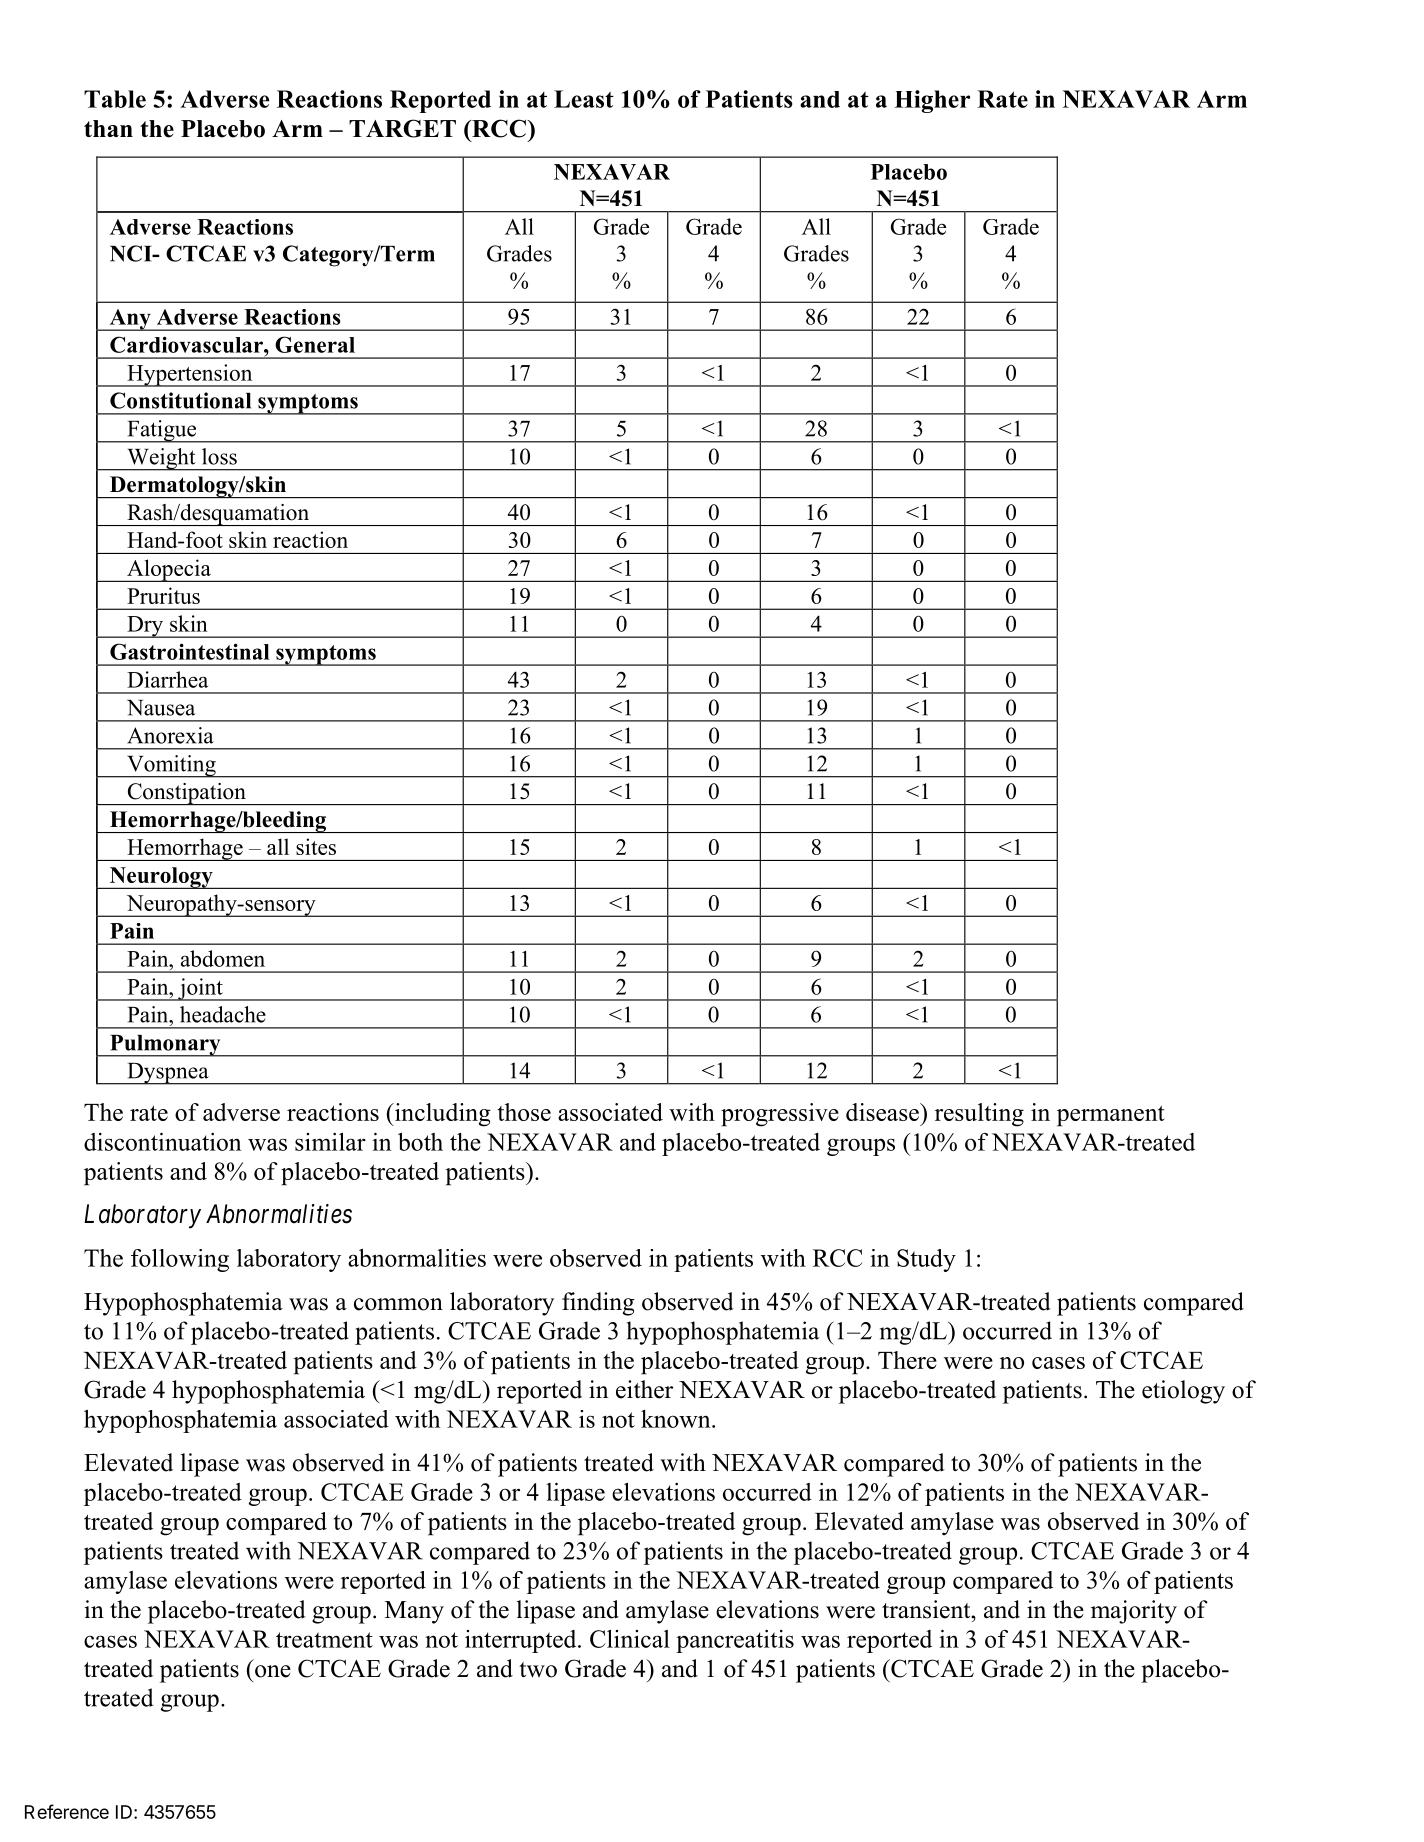  Describe the element at coordinates (1111, 1116) in the screenshot. I see `permanent` at that location.
